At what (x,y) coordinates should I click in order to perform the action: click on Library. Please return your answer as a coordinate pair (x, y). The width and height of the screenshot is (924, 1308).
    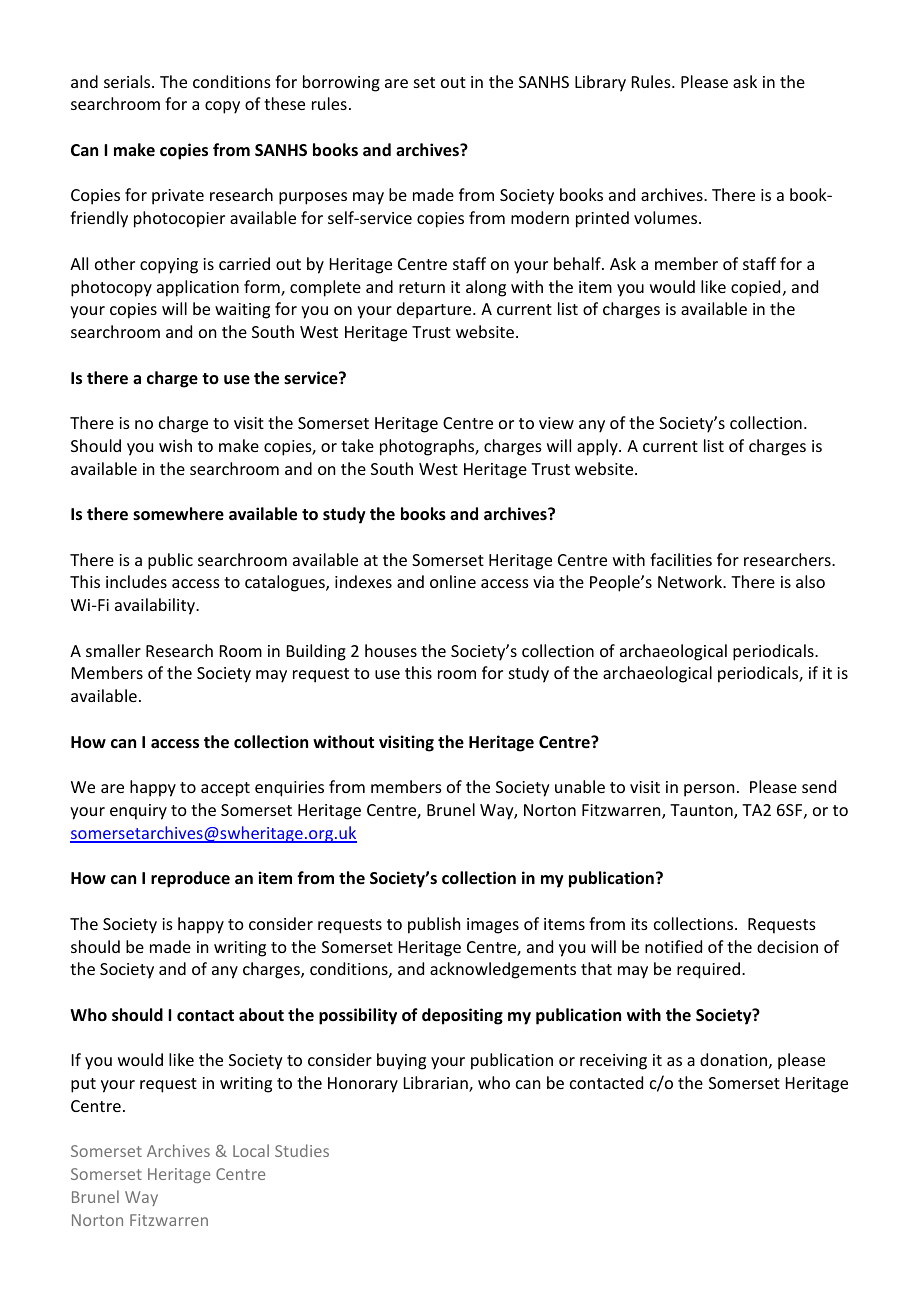
    Looking at the image, I should click on (600, 83).
